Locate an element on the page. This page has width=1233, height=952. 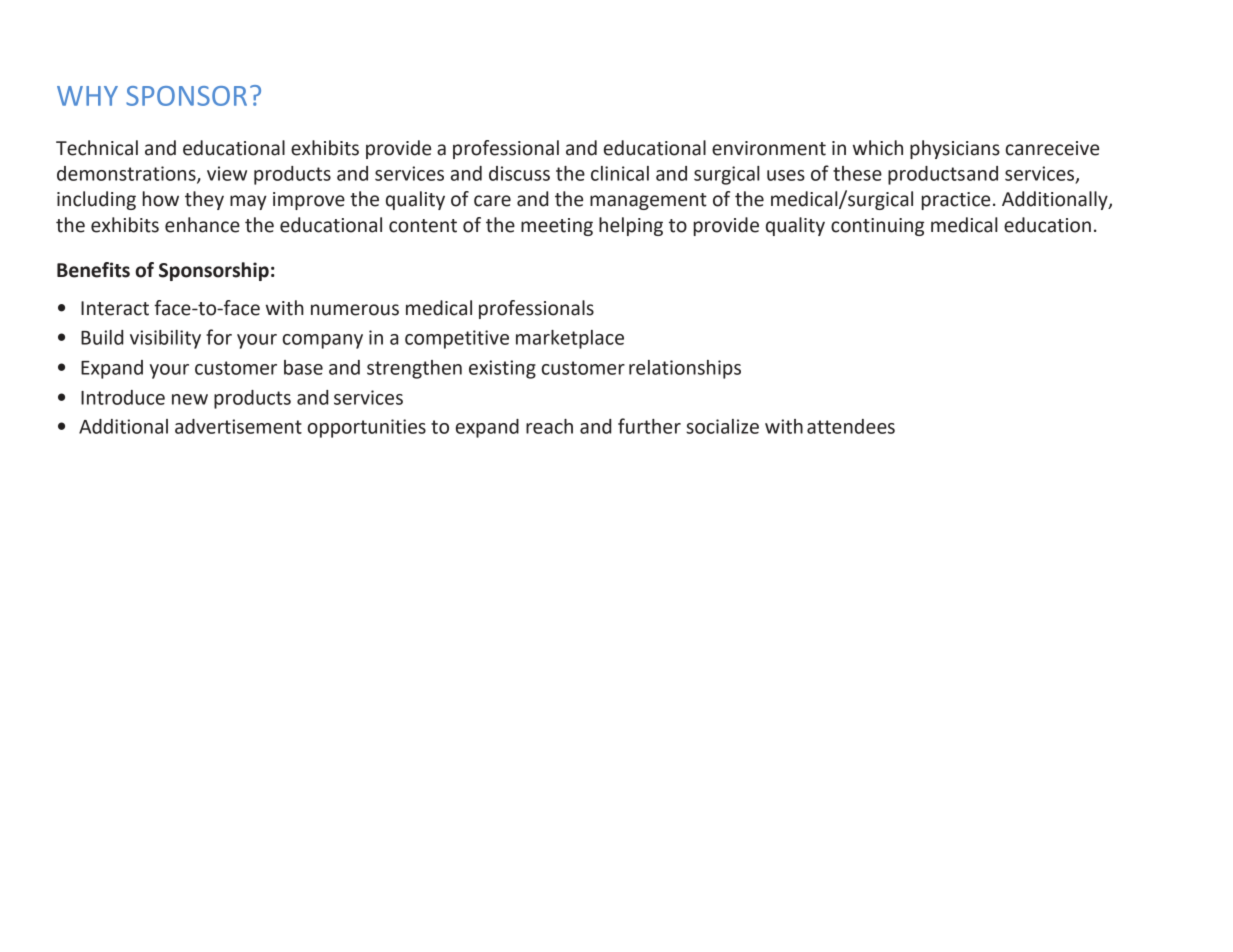
advertisement is located at coordinates (238, 426).
